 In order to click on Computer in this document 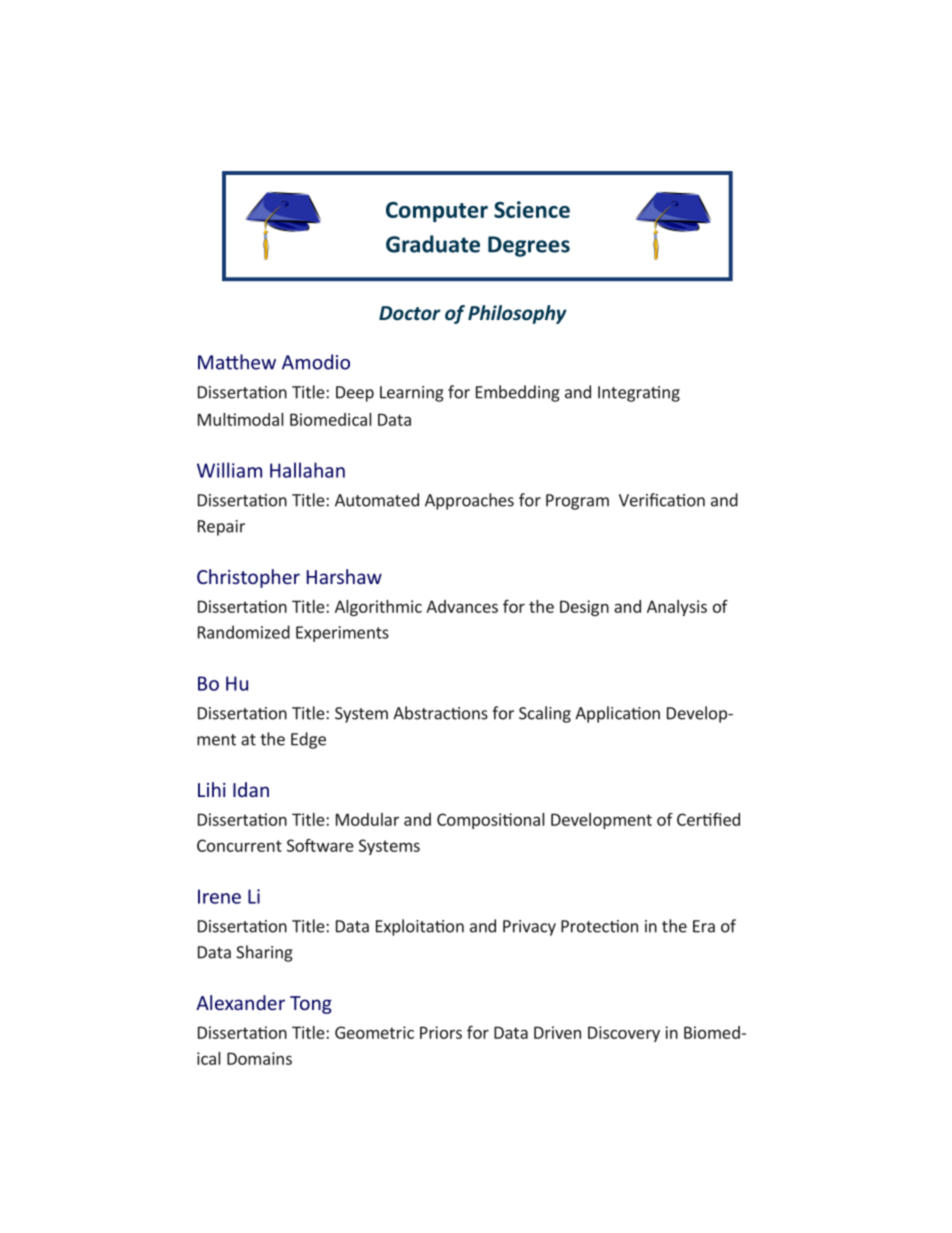, I will do `click(437, 212)`.
